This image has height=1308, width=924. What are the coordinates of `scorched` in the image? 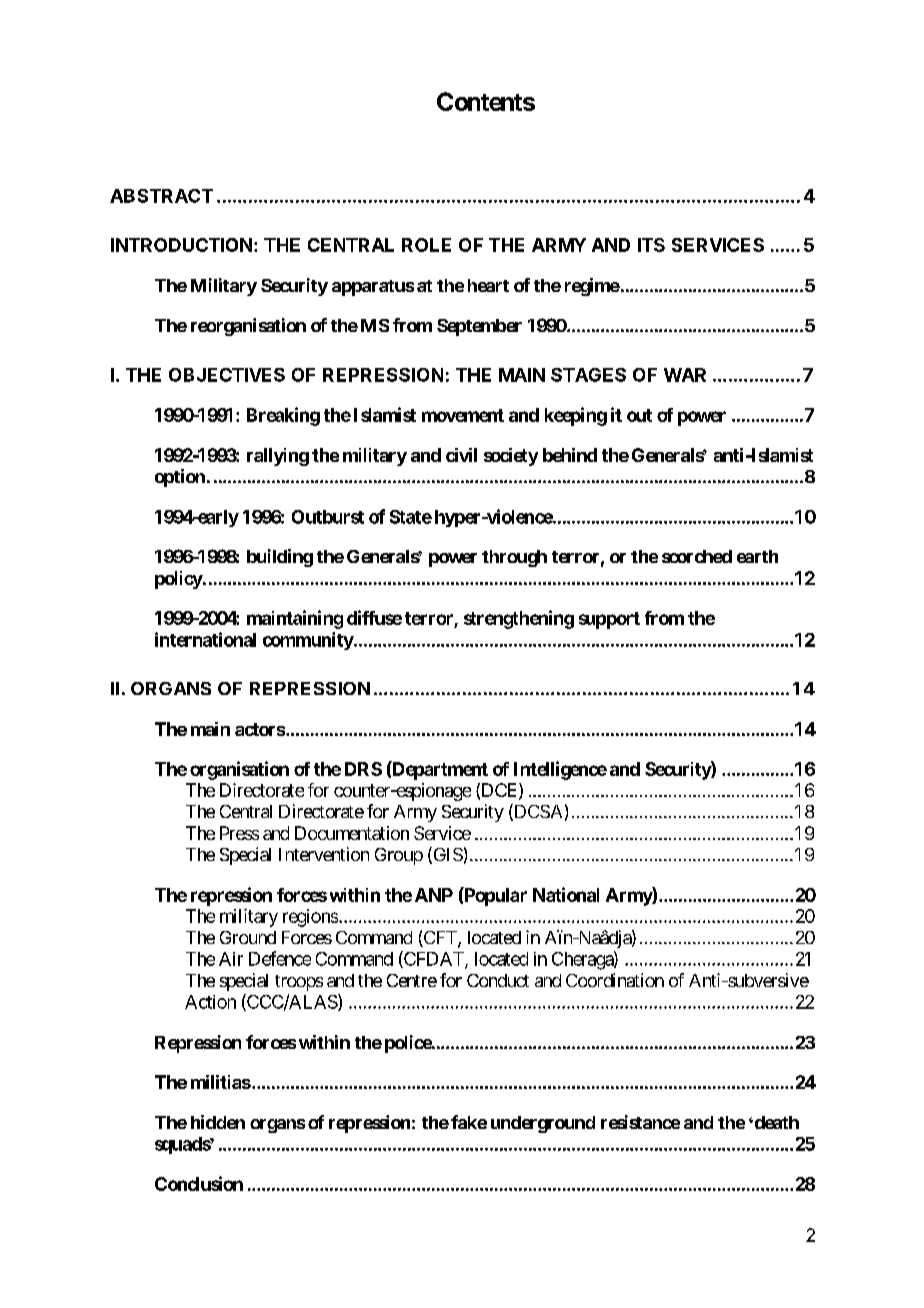 It's located at (697, 556).
